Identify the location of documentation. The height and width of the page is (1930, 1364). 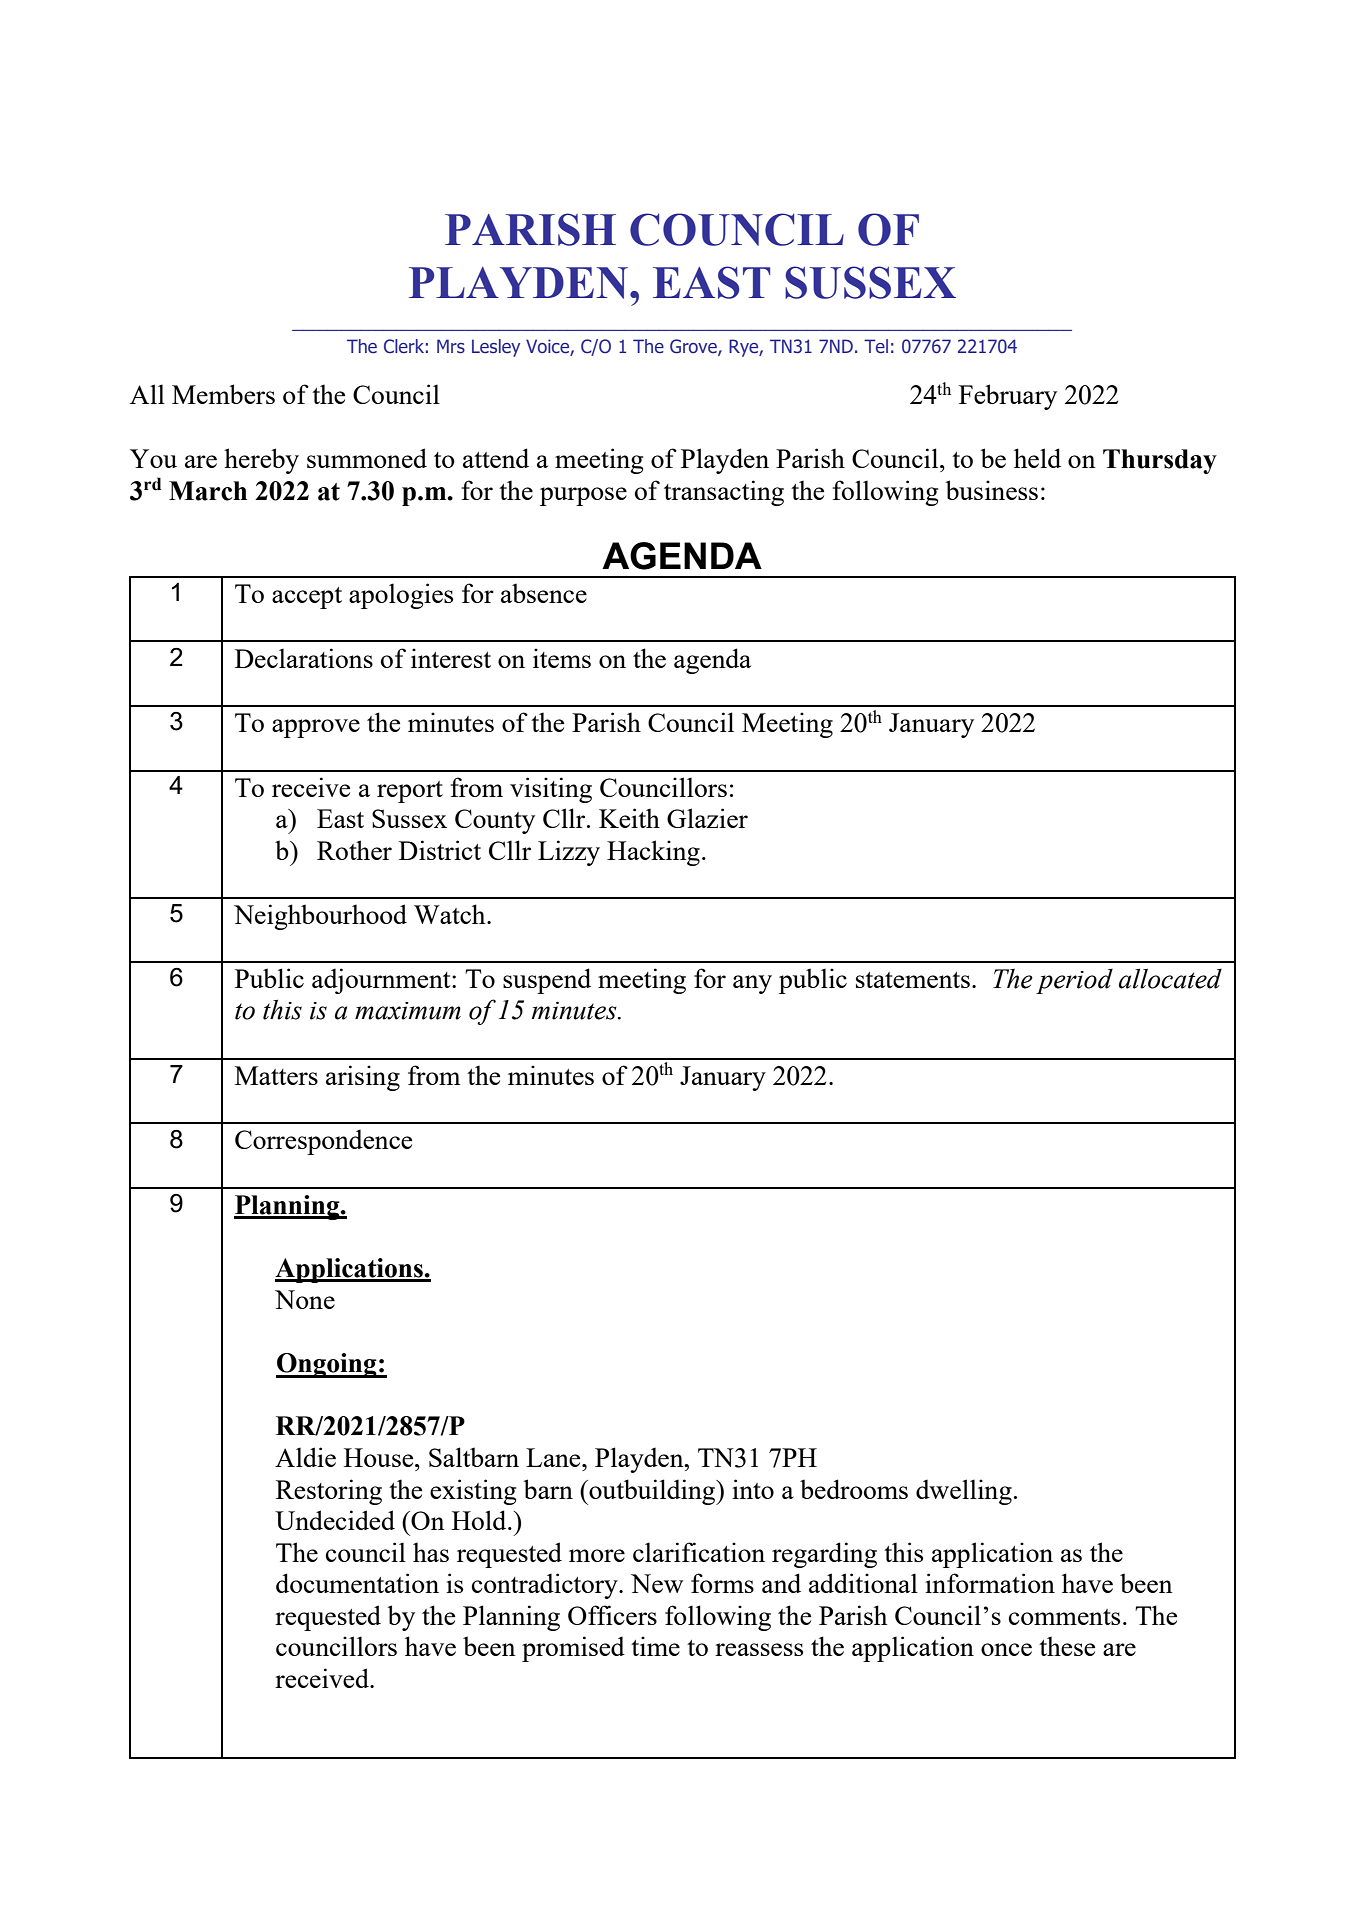
(357, 1583).
